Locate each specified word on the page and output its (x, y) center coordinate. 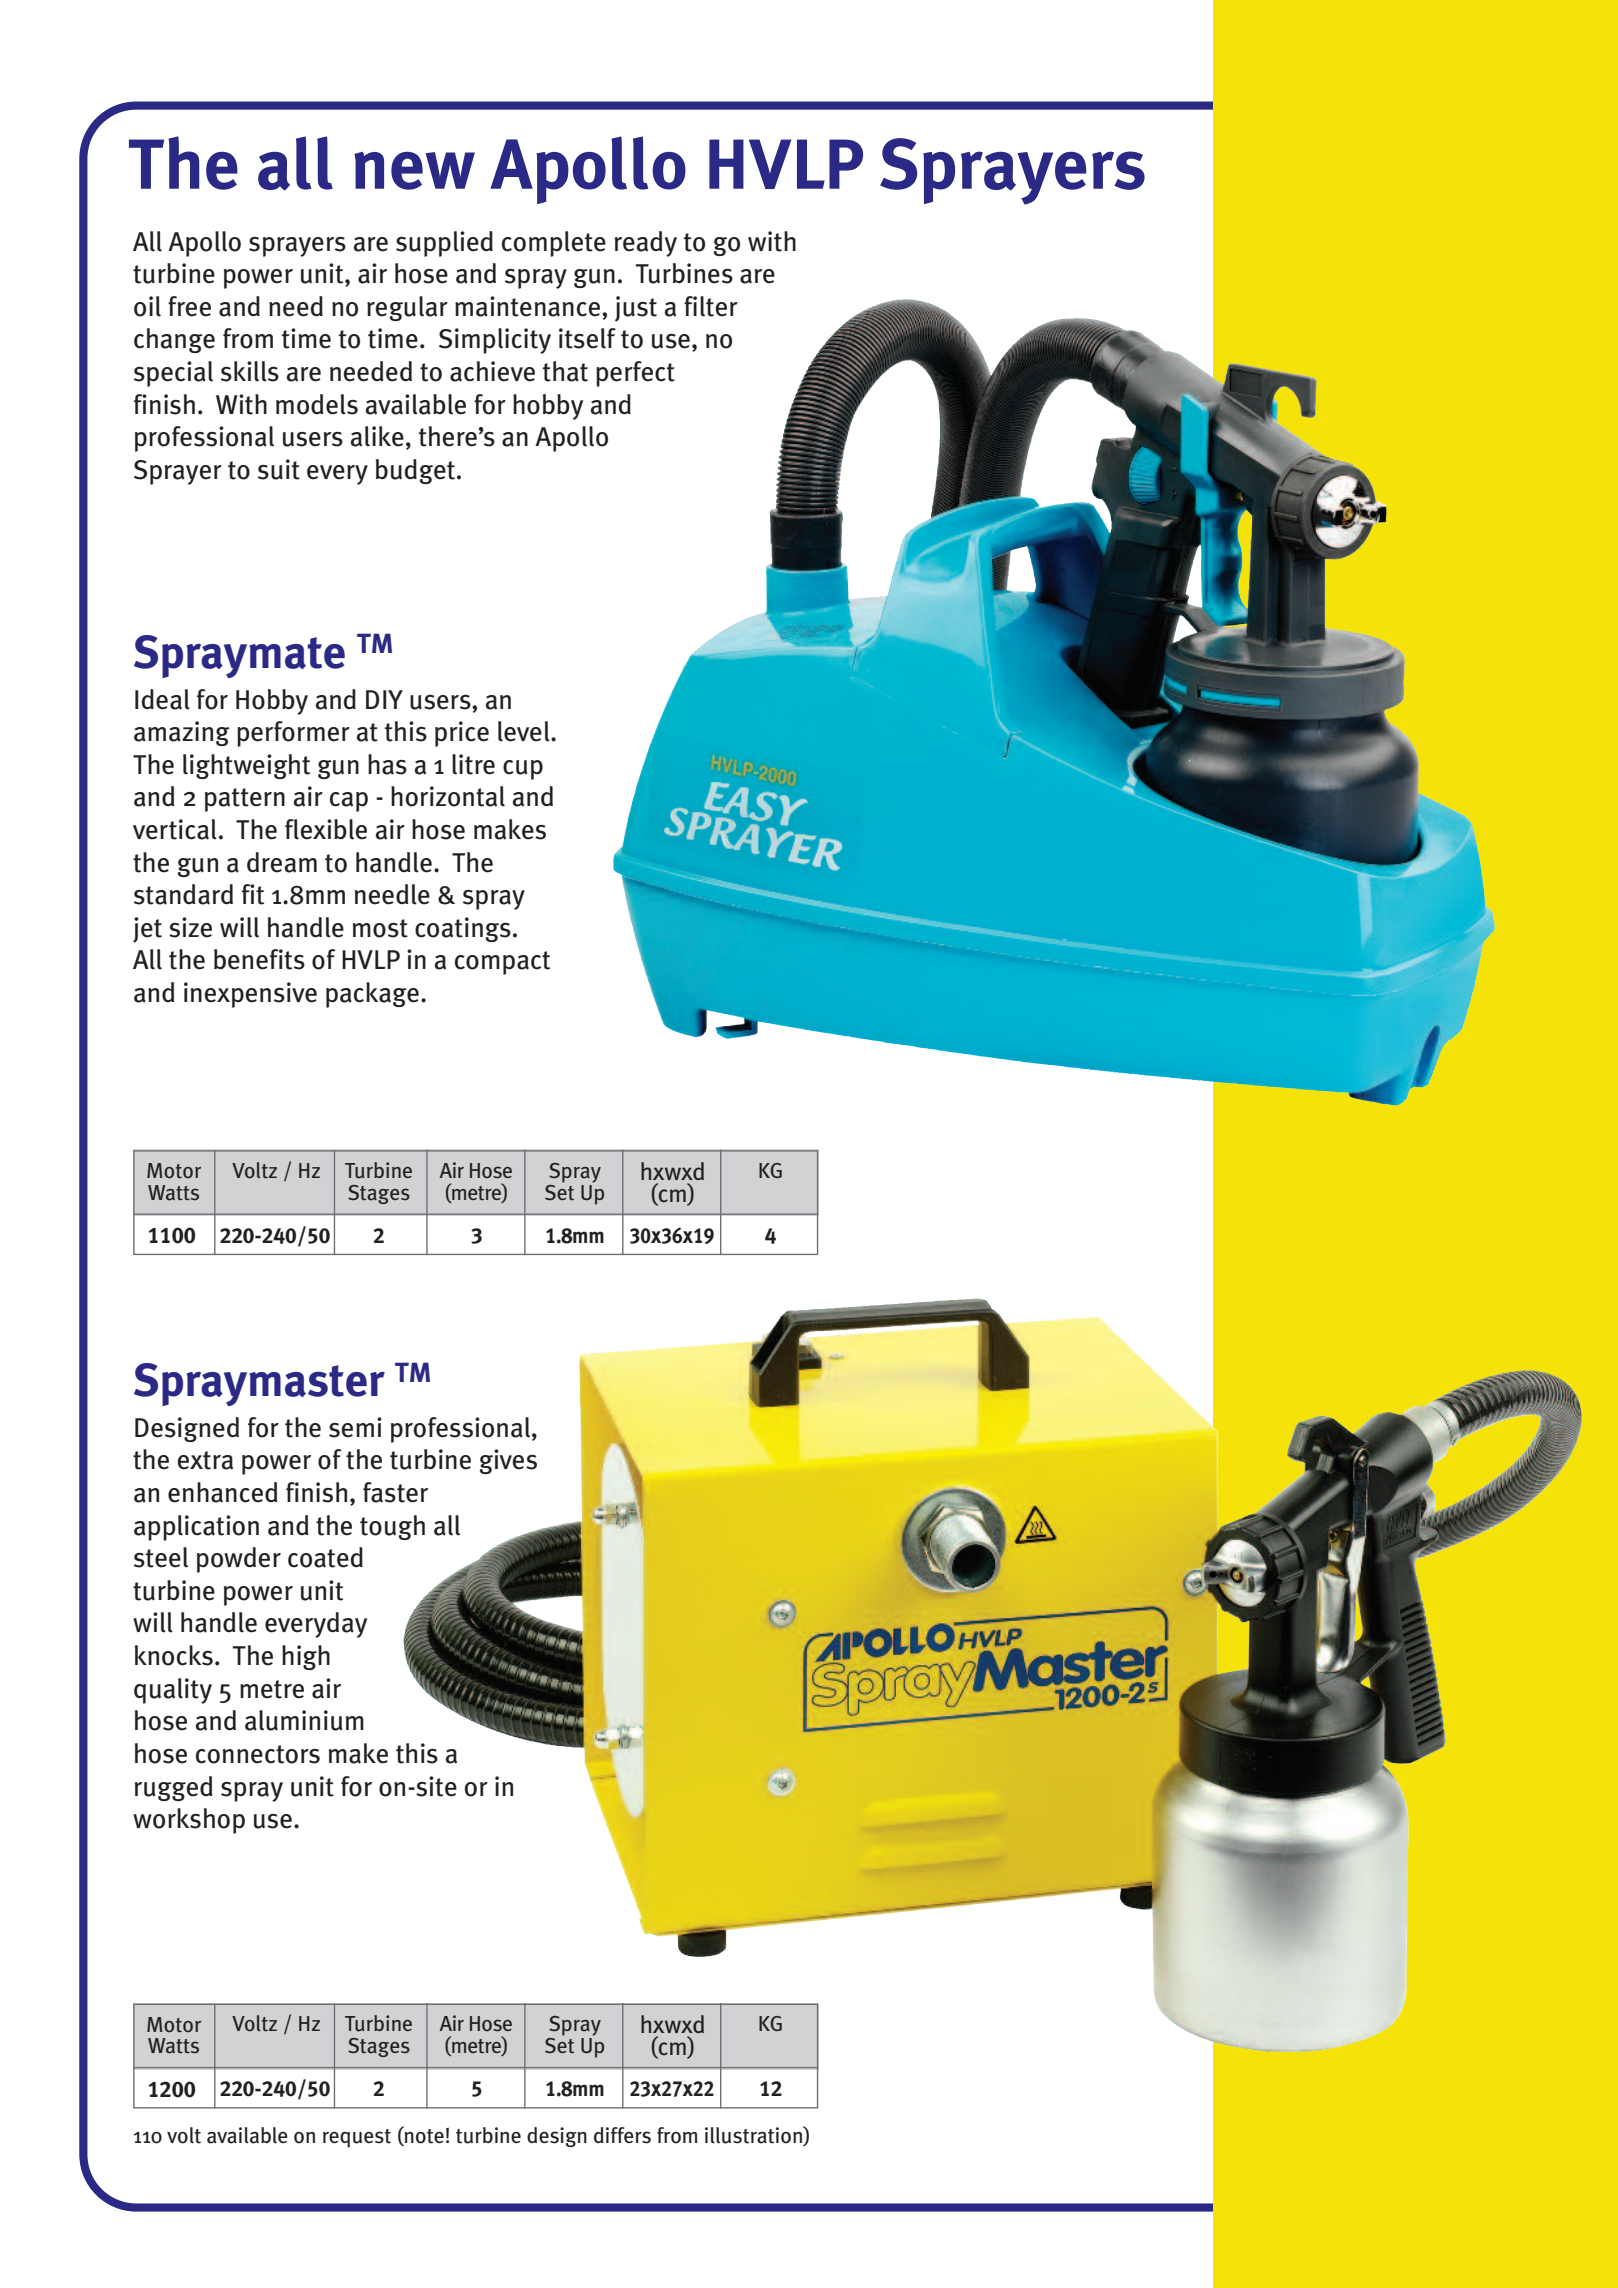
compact (502, 963)
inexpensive (250, 995)
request (357, 2138)
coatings (463, 929)
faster (395, 1492)
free (189, 306)
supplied (444, 244)
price (462, 734)
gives (508, 1461)
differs (622, 2135)
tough (392, 1527)
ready (646, 244)
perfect (635, 374)
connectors (258, 1754)
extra (205, 1460)
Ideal (162, 699)
